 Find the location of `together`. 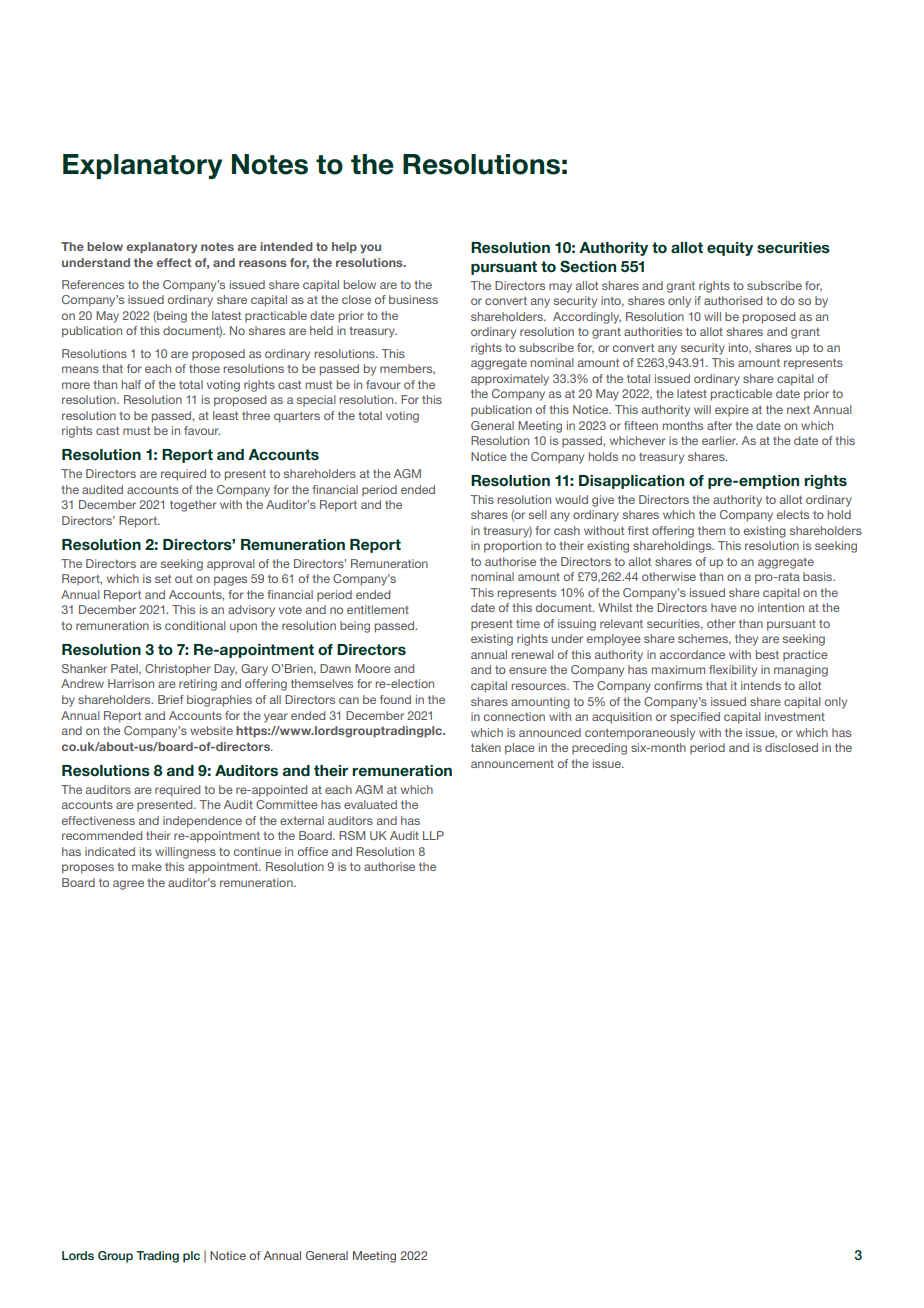

together is located at coordinates (193, 506).
